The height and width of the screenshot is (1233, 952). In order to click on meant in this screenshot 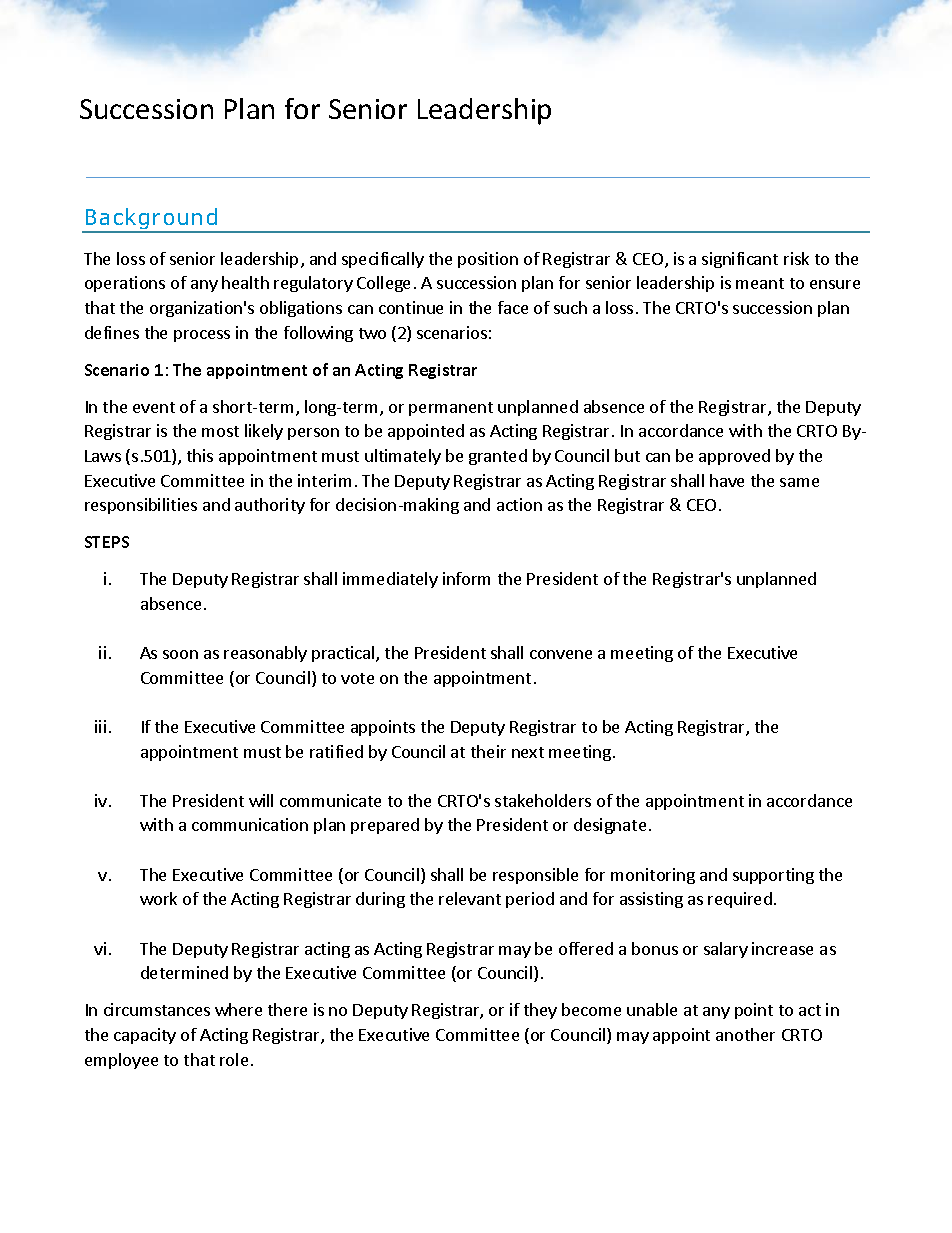, I will do `click(760, 283)`.
